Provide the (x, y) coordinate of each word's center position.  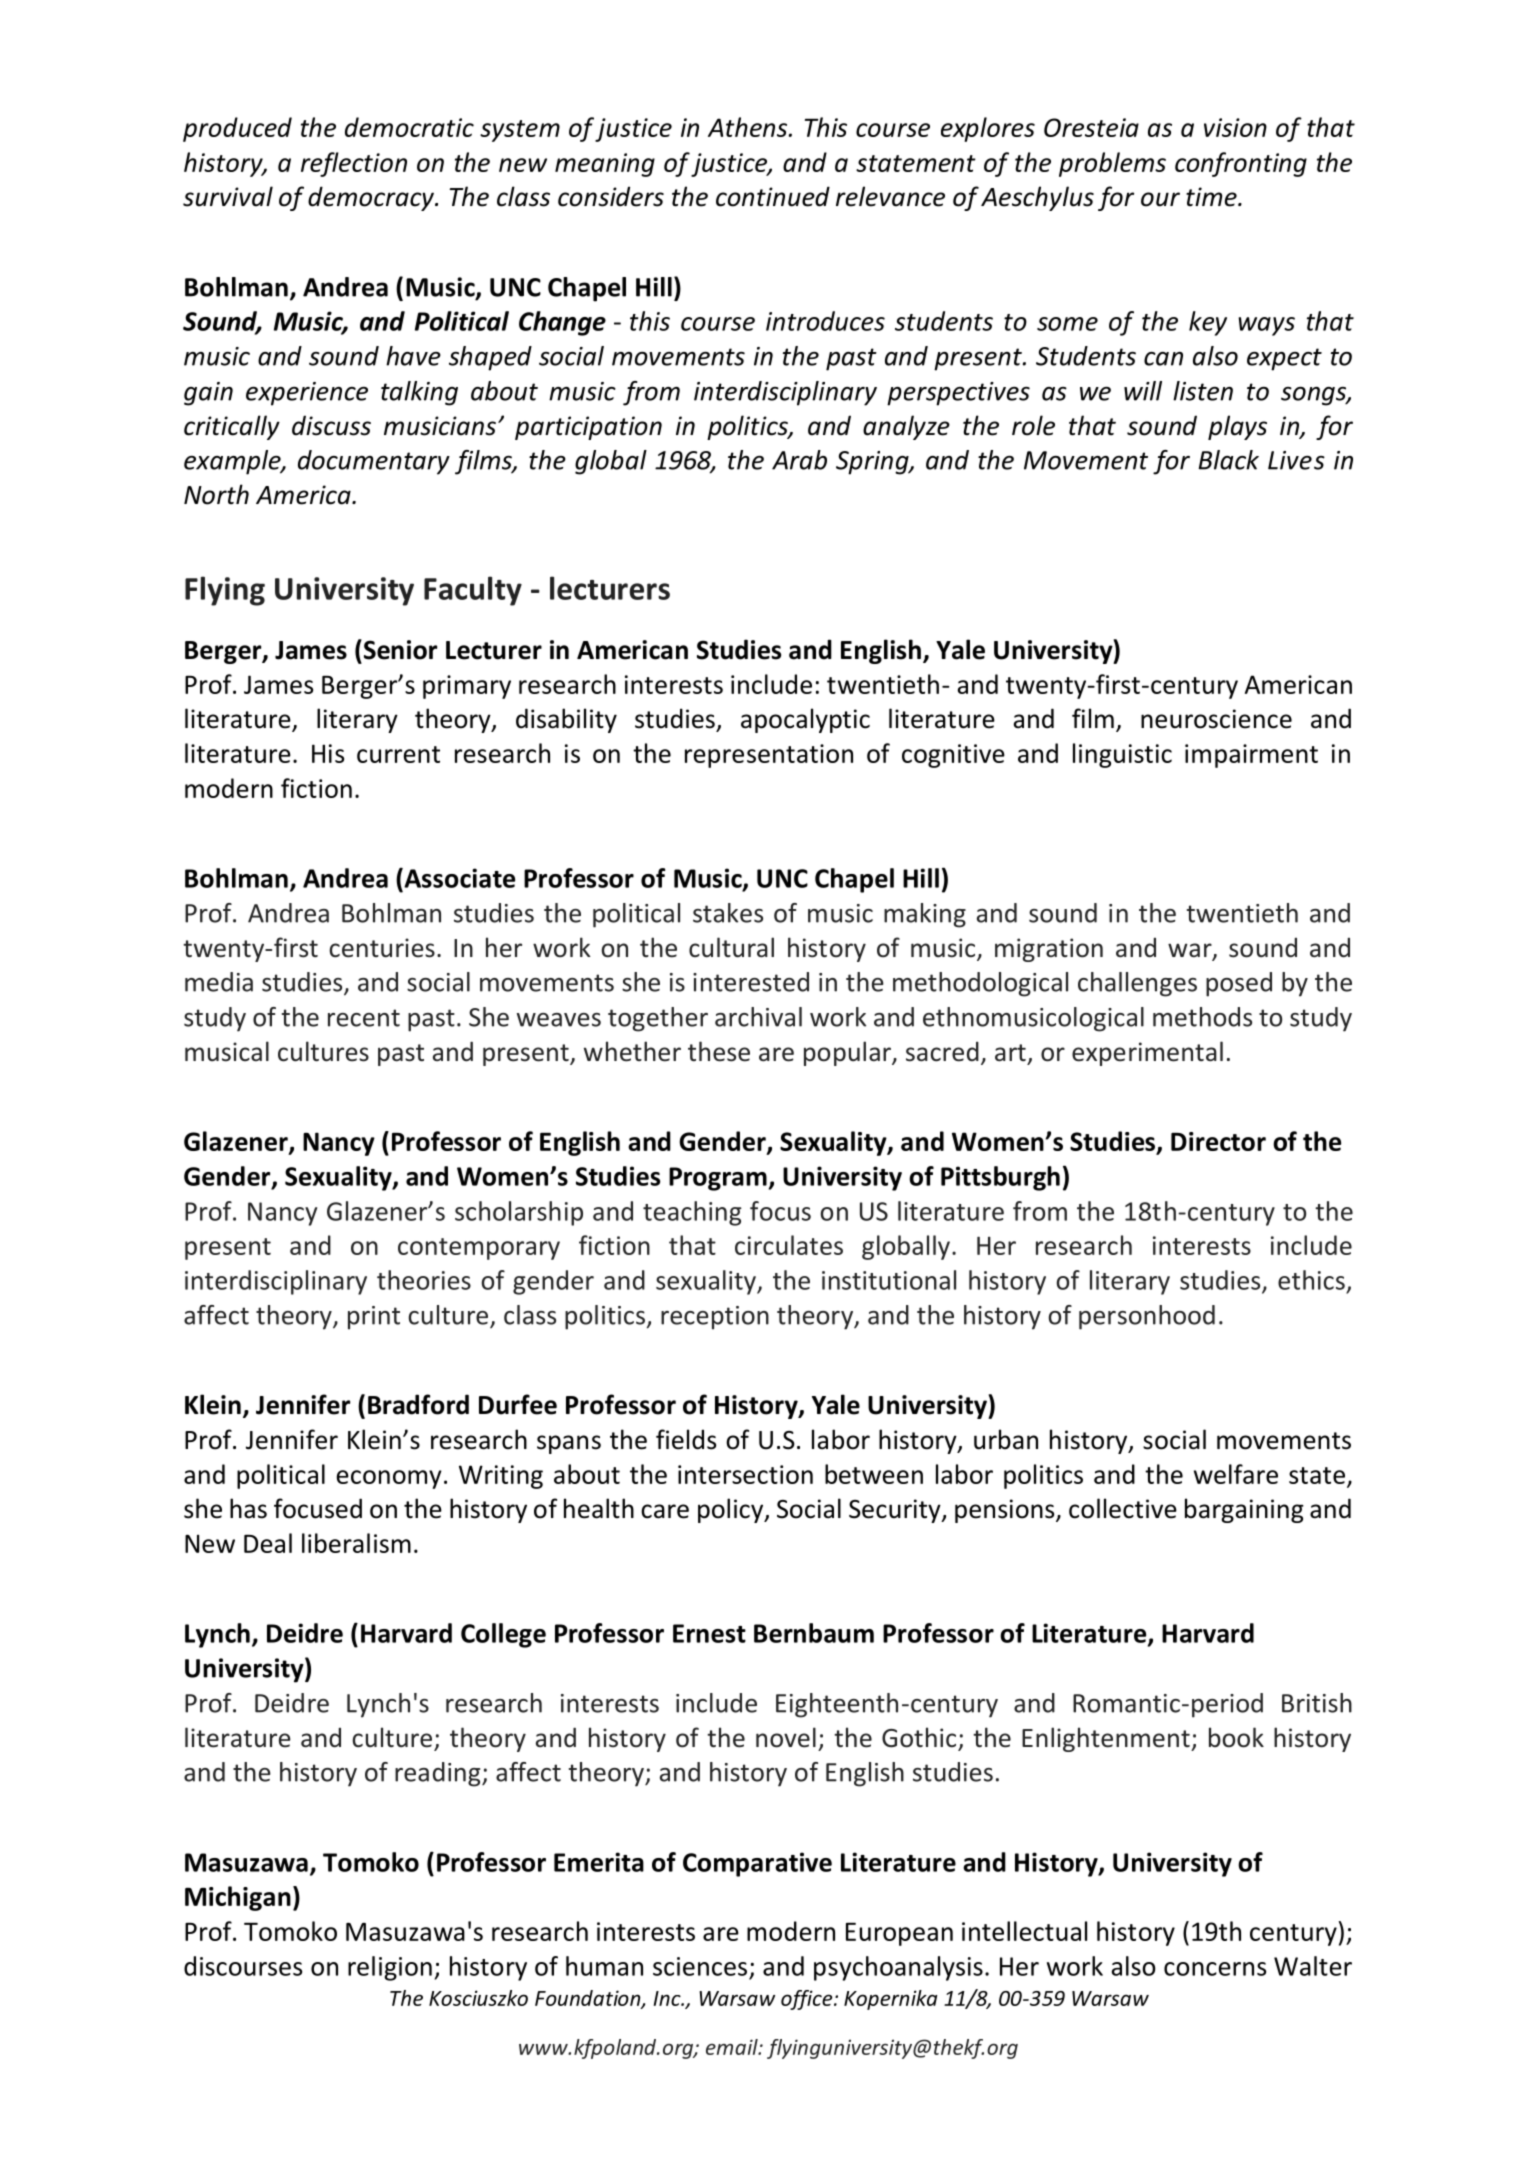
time (1212, 197)
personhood (1147, 1317)
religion (390, 1968)
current (398, 754)
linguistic (1122, 755)
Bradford (418, 1404)
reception (715, 1318)
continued (773, 196)
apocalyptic (805, 720)
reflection (354, 164)
